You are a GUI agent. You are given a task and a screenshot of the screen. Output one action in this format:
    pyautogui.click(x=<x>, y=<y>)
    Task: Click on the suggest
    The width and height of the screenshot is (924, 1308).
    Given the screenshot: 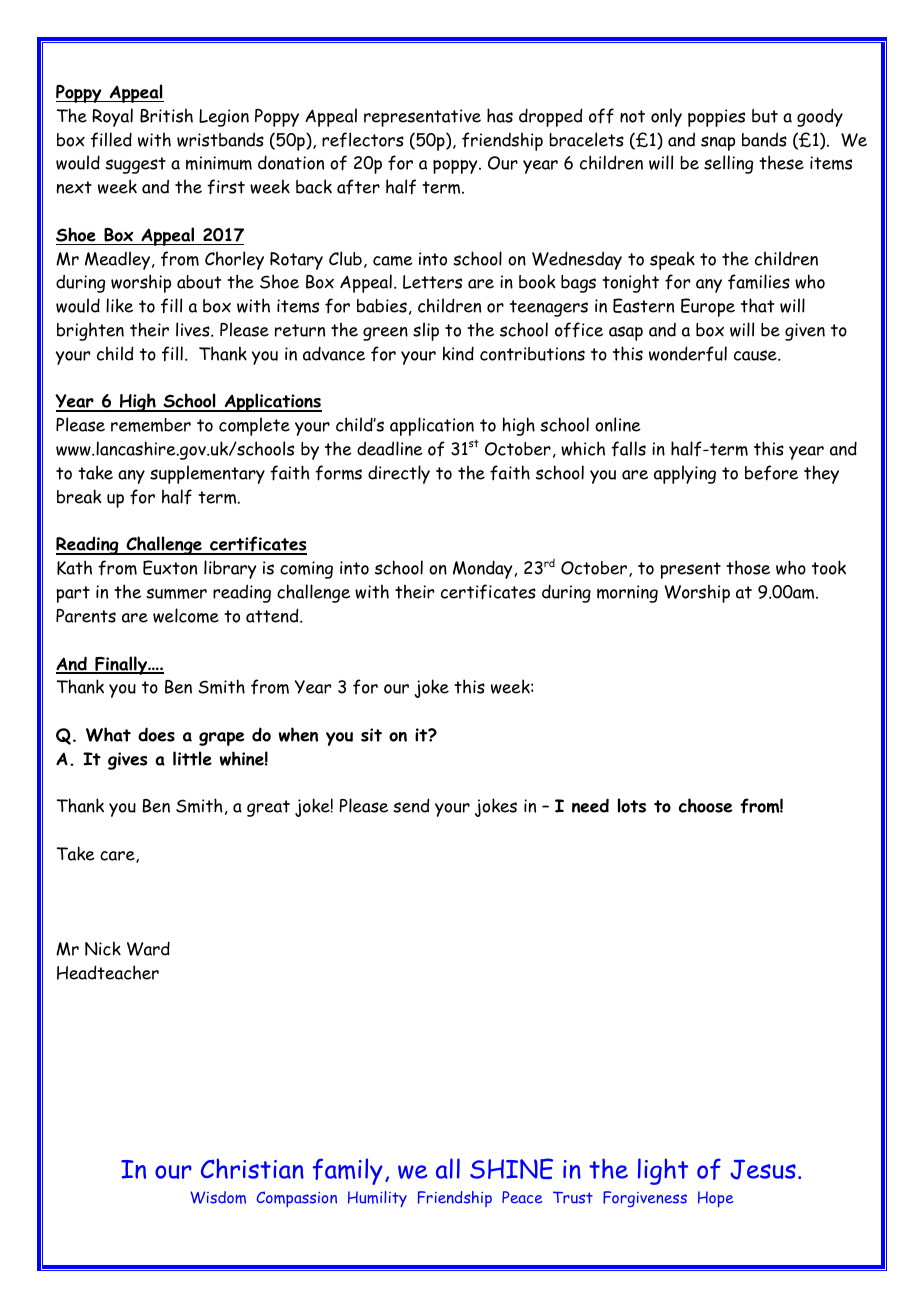 What is the action you would take?
    pyautogui.click(x=135, y=165)
